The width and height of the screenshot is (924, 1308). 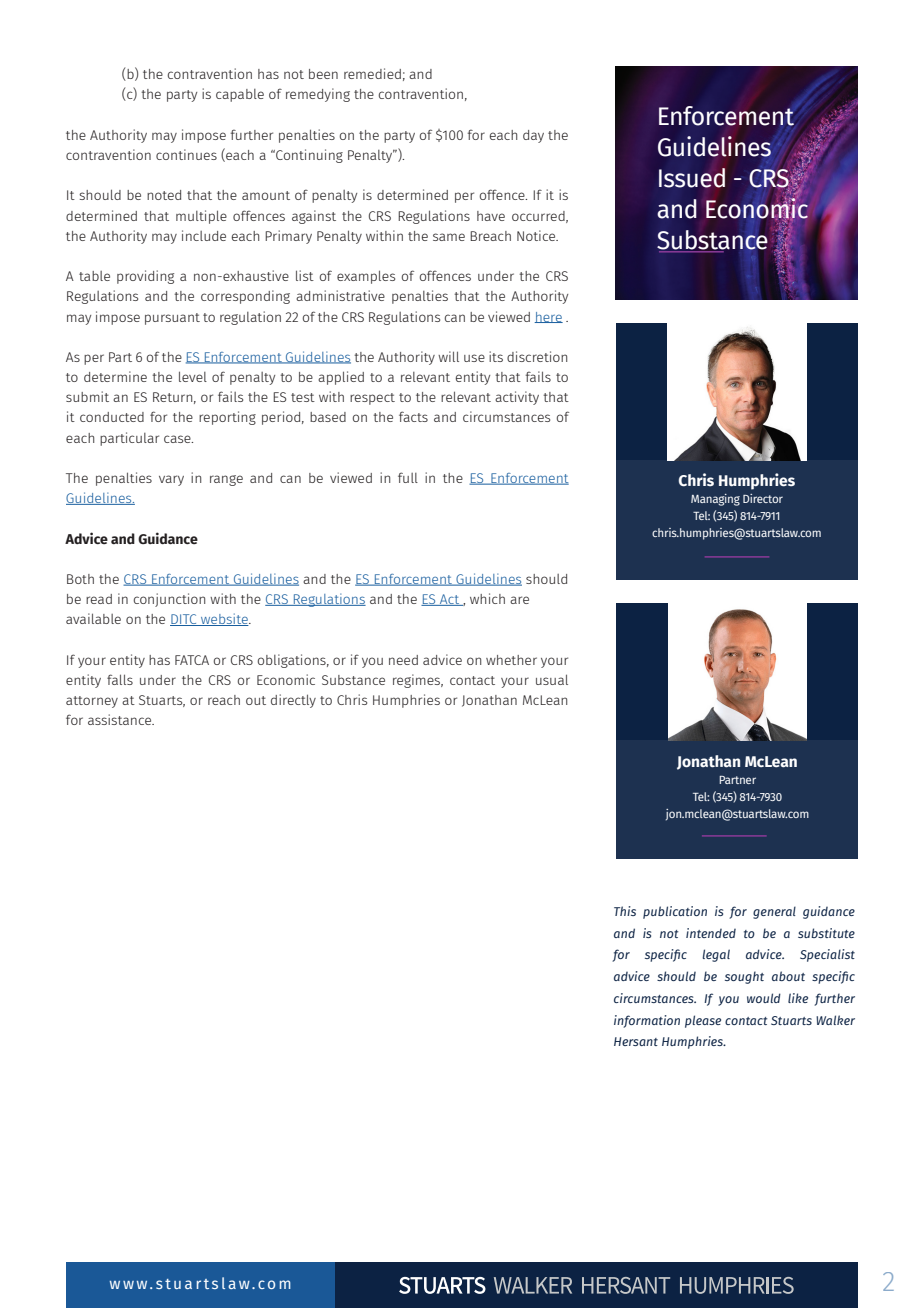 What do you see at coordinates (552, 679) in the screenshot?
I see `usual` at bounding box center [552, 679].
